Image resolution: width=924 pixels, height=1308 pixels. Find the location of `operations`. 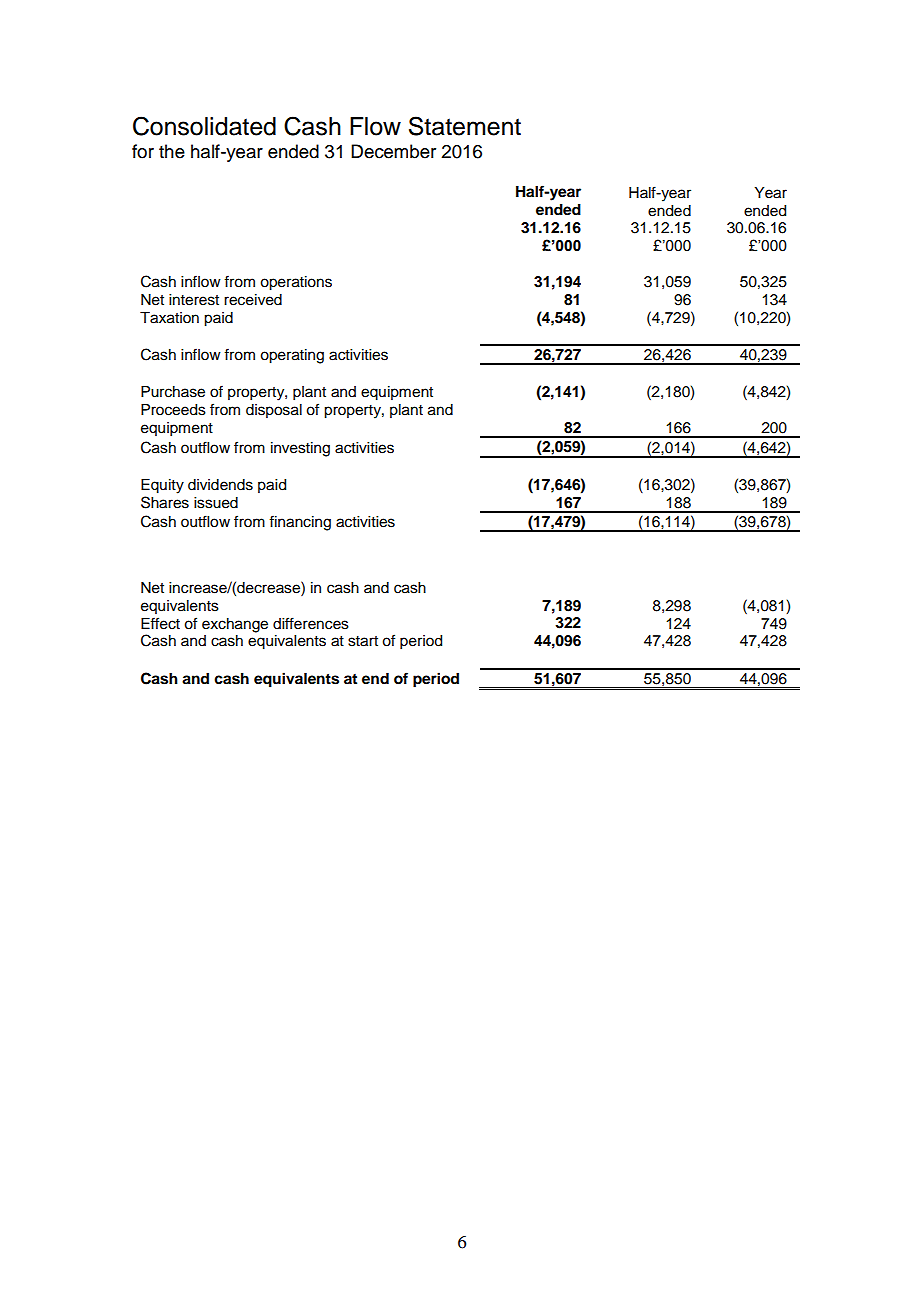

operations is located at coordinates (296, 283).
